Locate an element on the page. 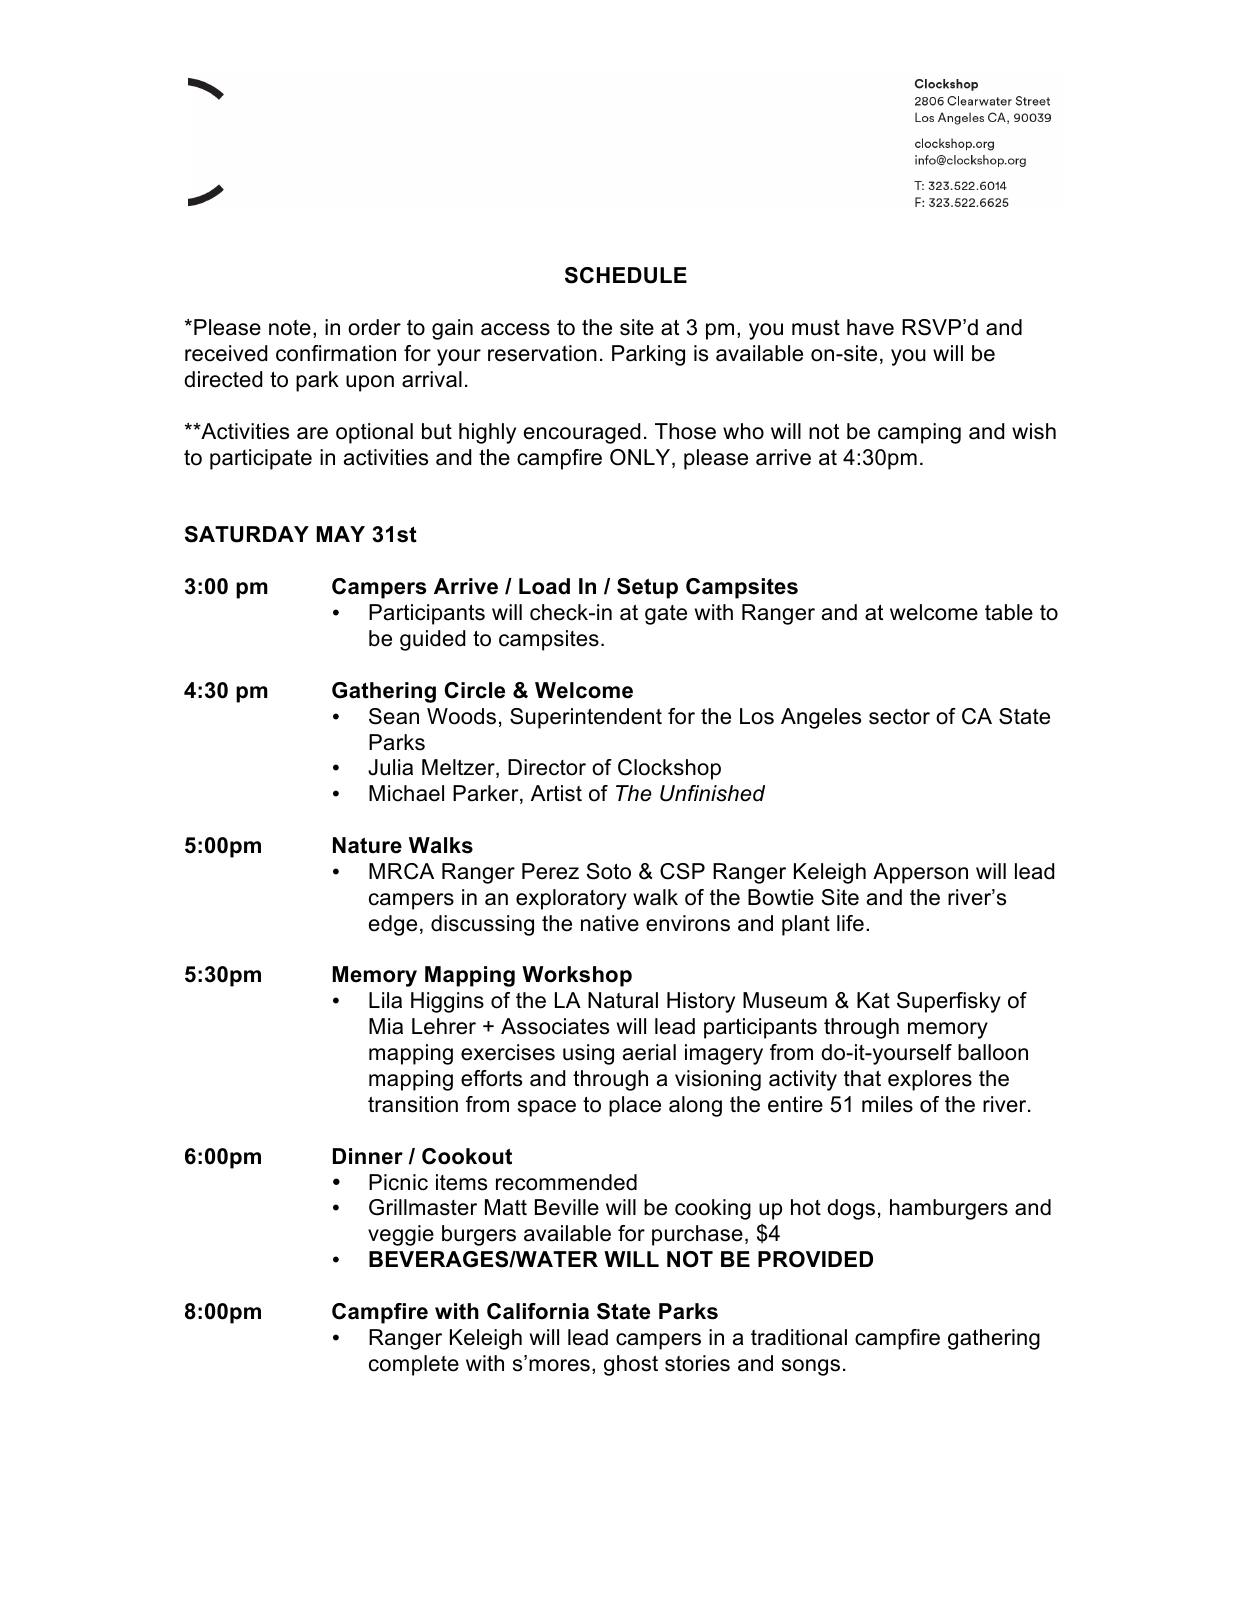 This image has width=1252, height=1621. guided is located at coordinates (432, 640).
